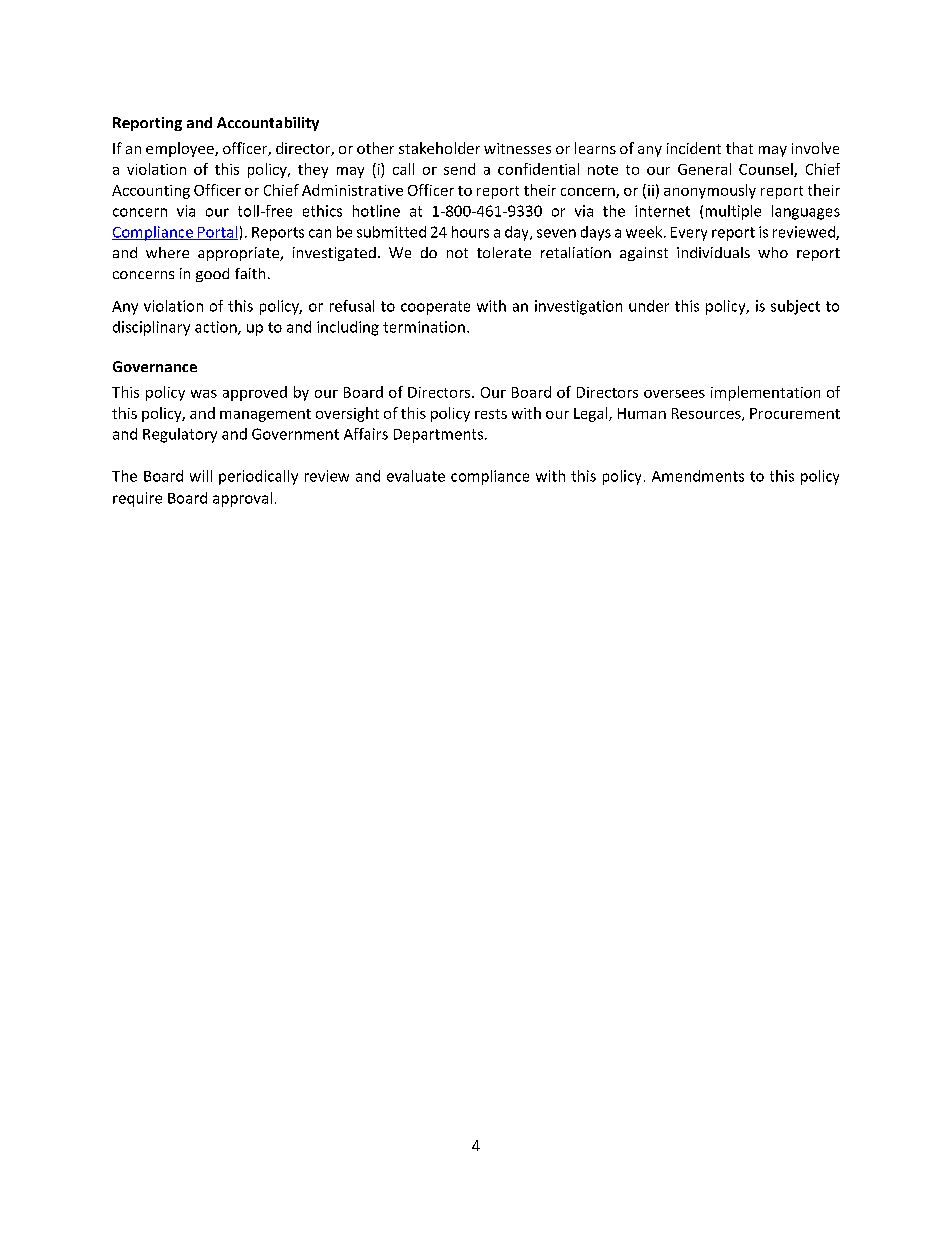 The height and width of the image is (1233, 952). What do you see at coordinates (268, 124) in the image?
I see `Accountability` at bounding box center [268, 124].
